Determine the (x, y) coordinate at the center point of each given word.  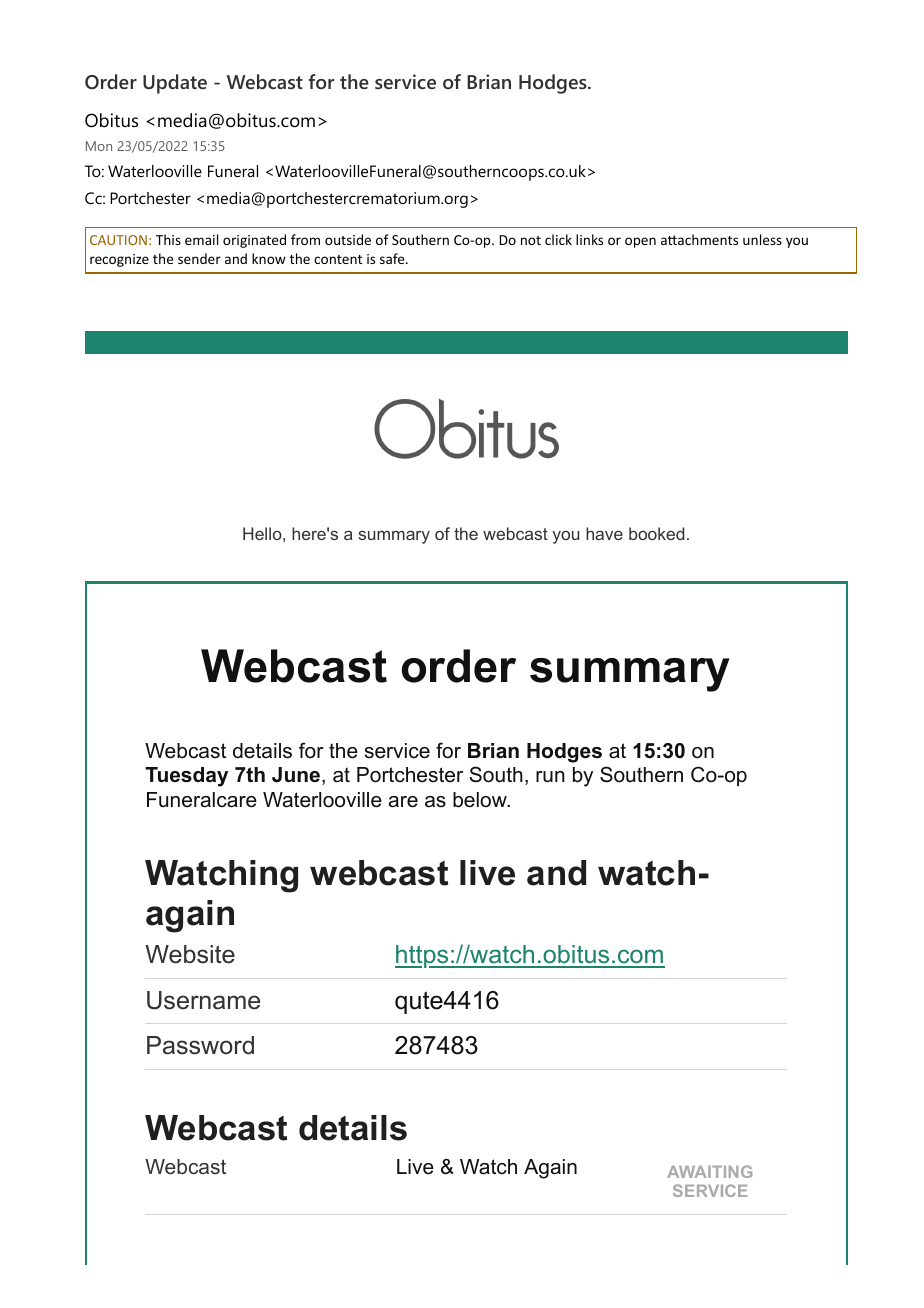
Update (175, 84)
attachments (699, 239)
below (481, 800)
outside (348, 239)
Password (200, 1045)
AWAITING (709, 1171)
